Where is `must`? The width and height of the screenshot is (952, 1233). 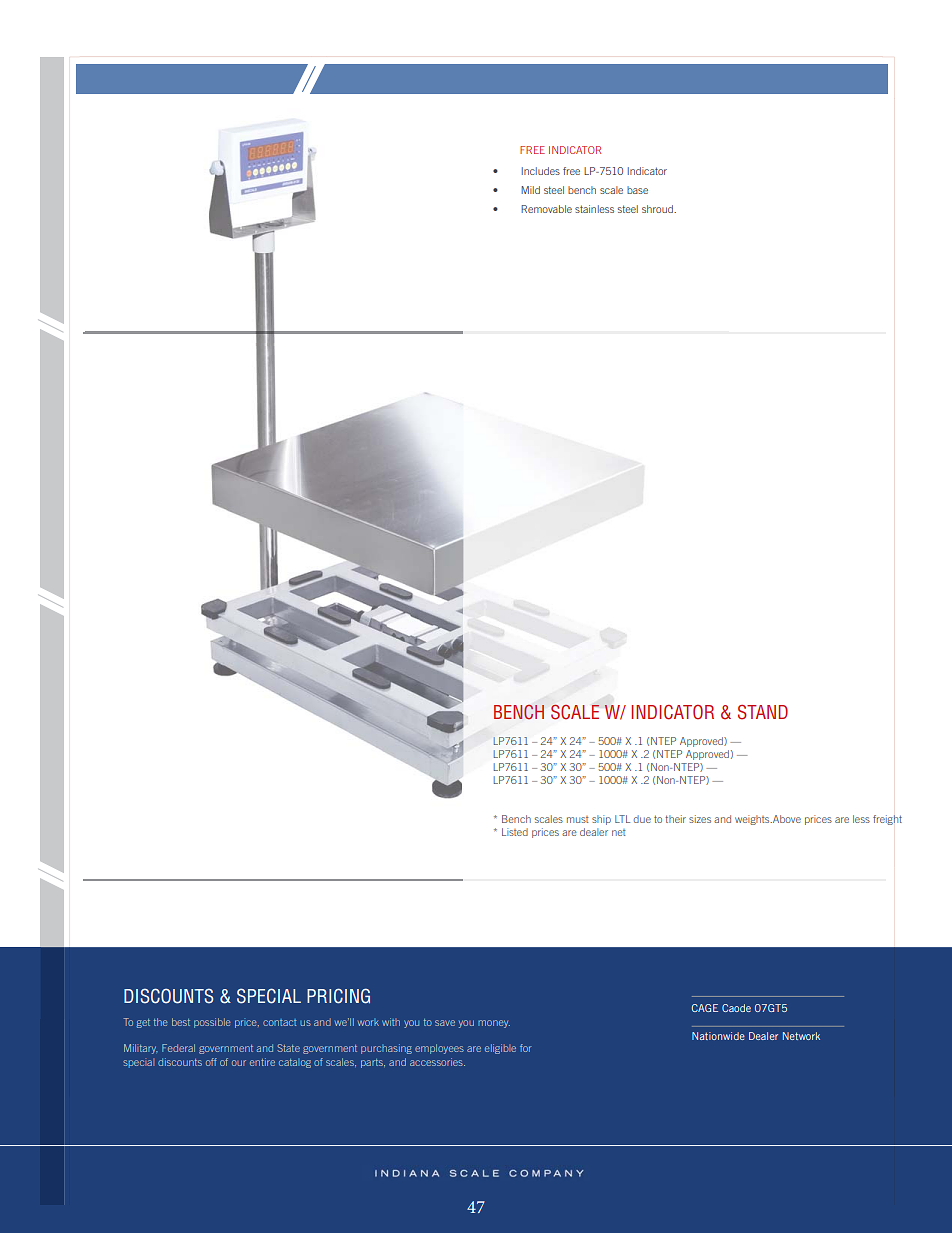 must is located at coordinates (578, 819).
